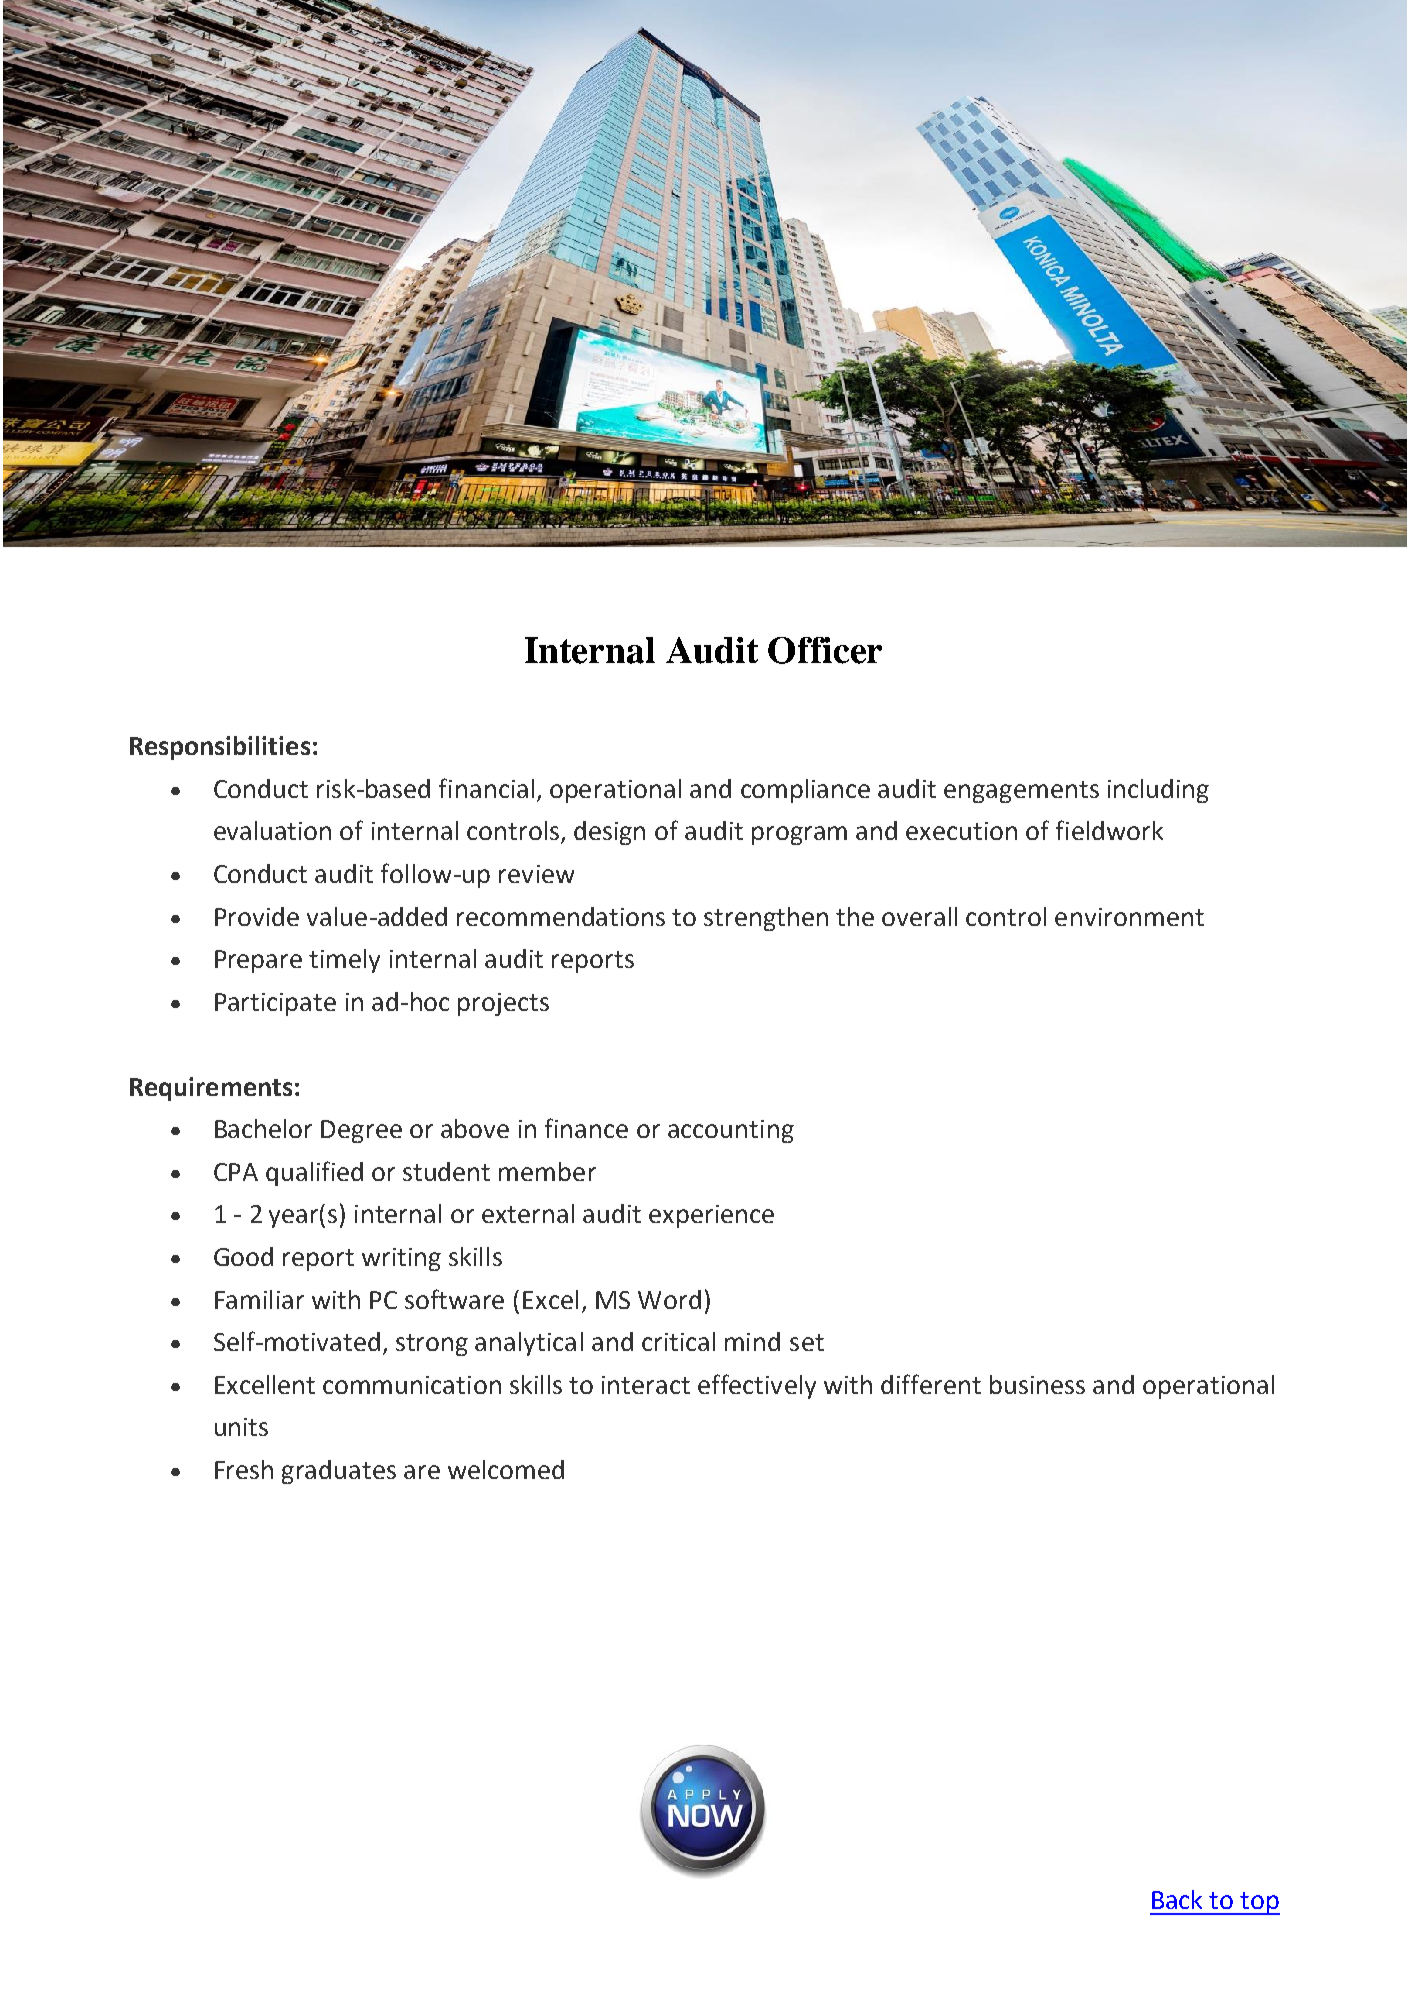 Image resolution: width=1407 pixels, height=1990 pixels. Describe the element at coordinates (766, 919) in the document. I see `strengthen` at that location.
